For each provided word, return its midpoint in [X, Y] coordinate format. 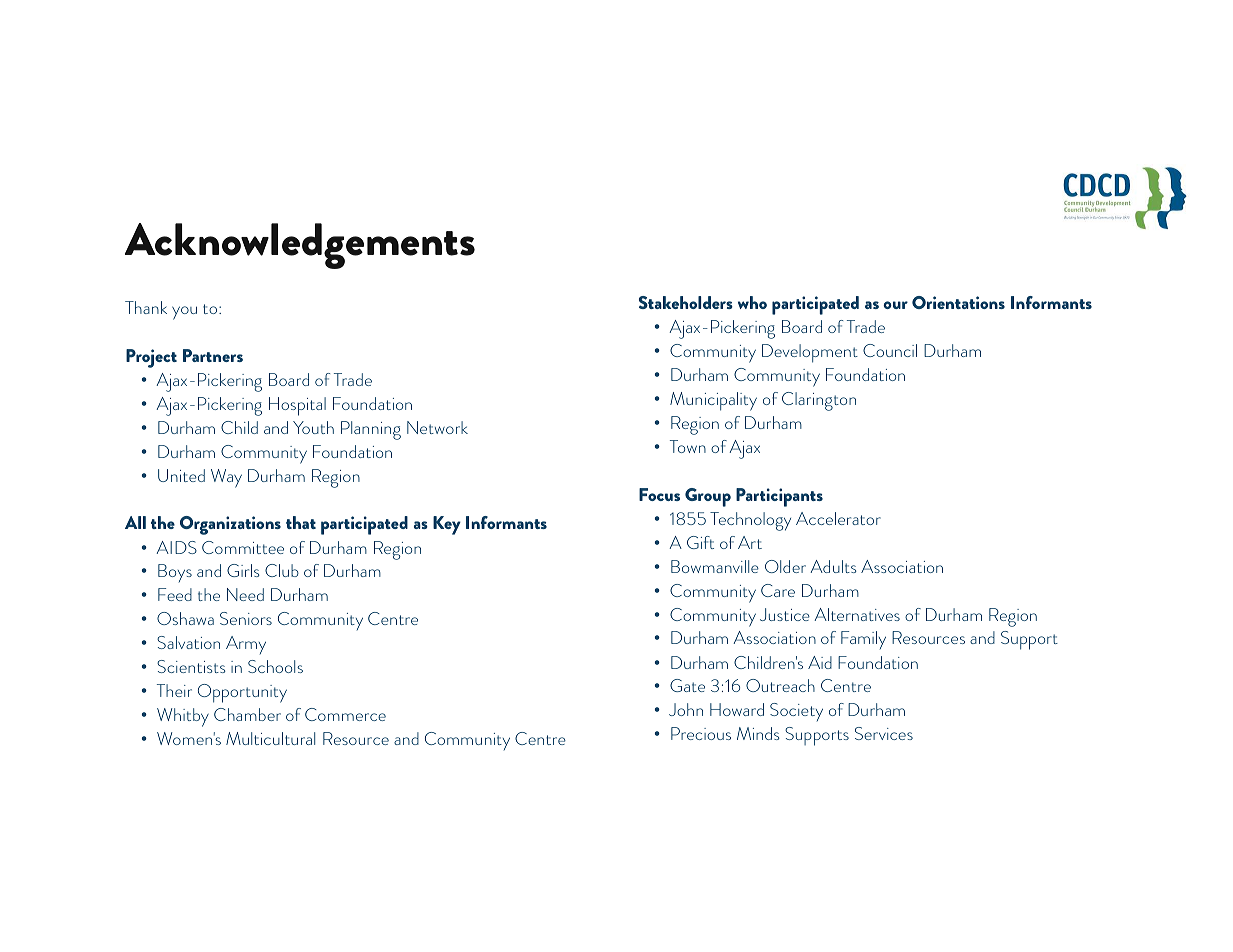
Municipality [713, 401]
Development [810, 353]
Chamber [247, 714]
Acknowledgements [300, 246]
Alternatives [857, 614]
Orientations [958, 302]
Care [778, 590]
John [686, 709]
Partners [213, 355]
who [752, 302]
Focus [659, 494]
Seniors [246, 618]
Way [226, 478]
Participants [779, 497]
